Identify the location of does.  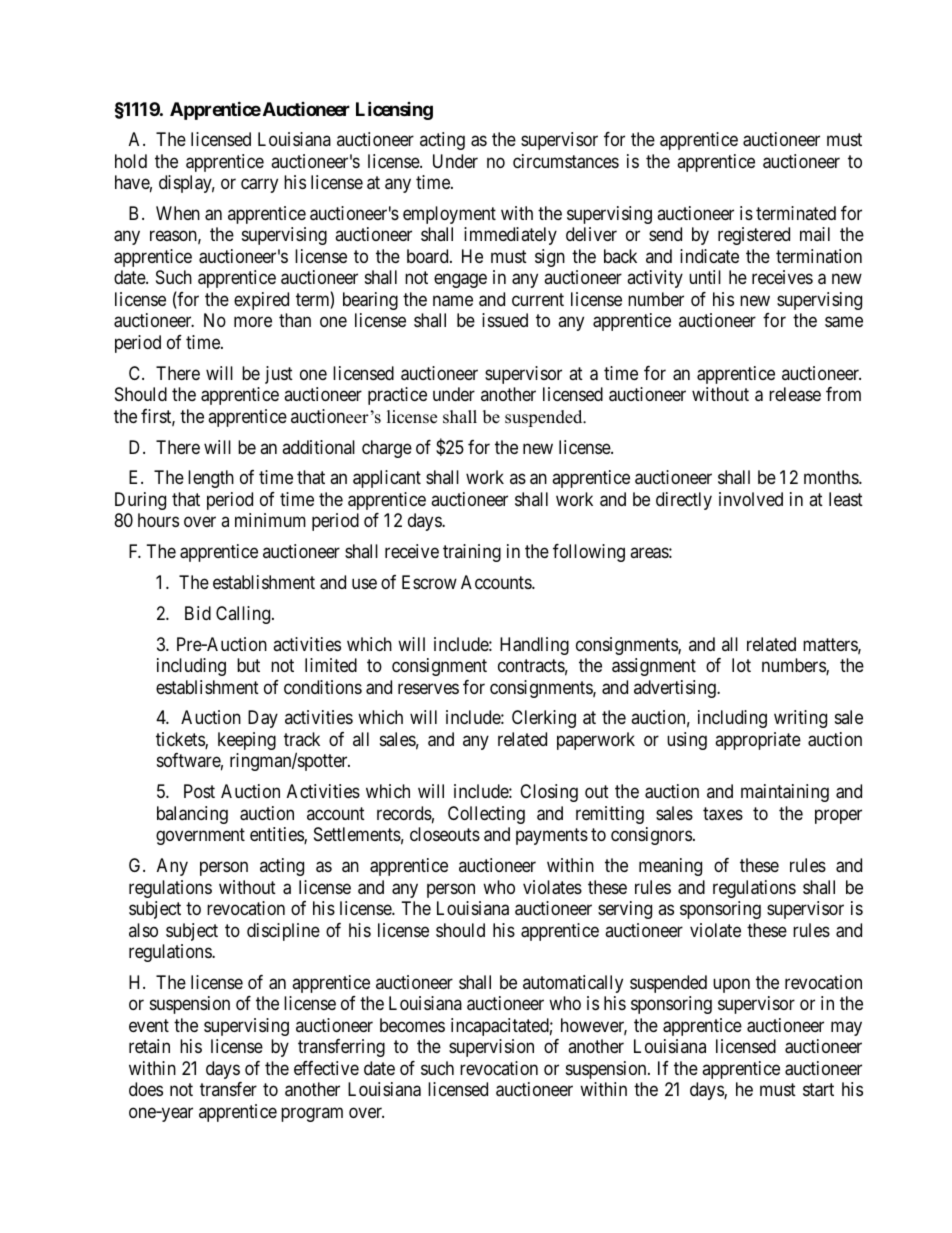
(146, 1089).
